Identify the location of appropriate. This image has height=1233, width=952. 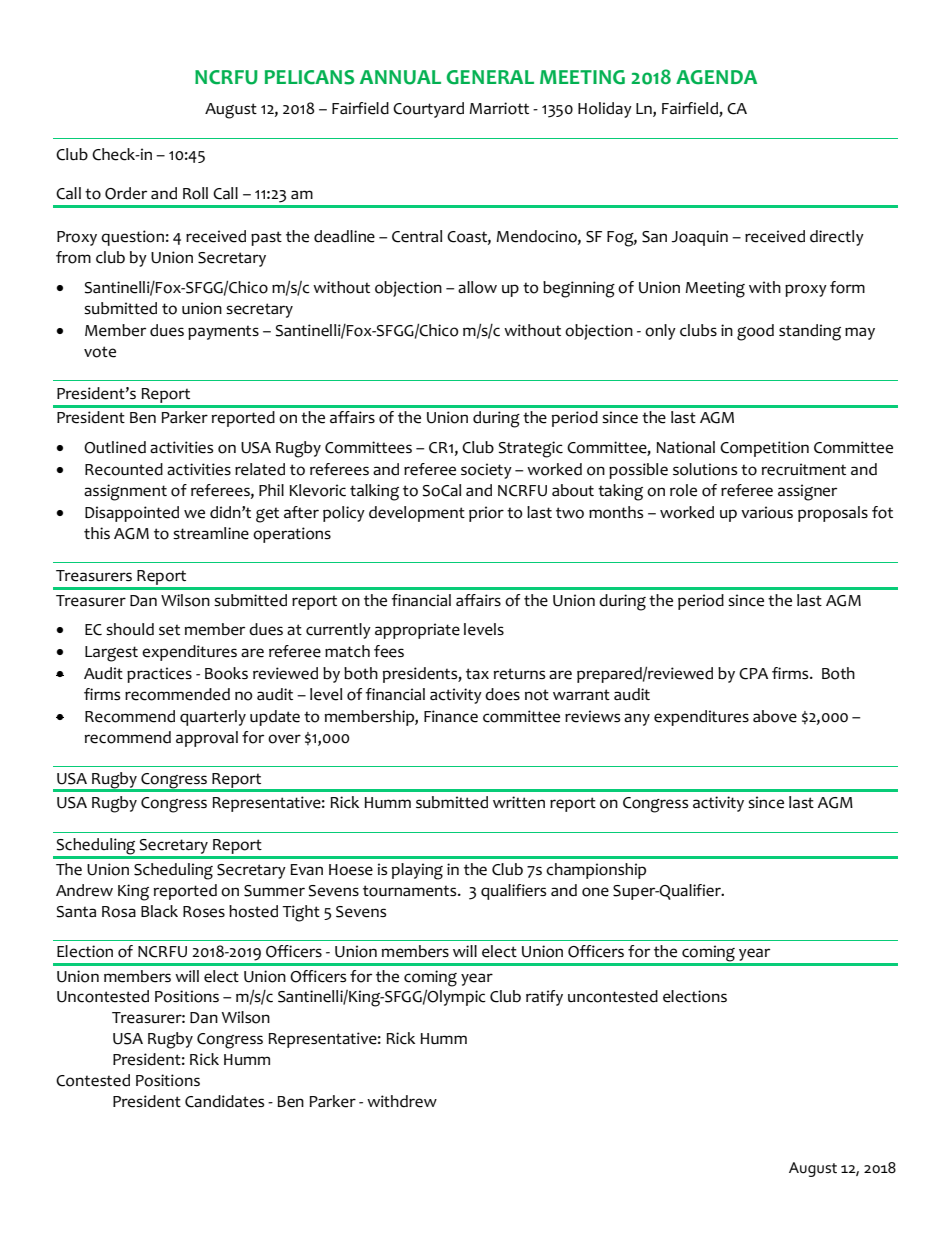
(417, 631).
